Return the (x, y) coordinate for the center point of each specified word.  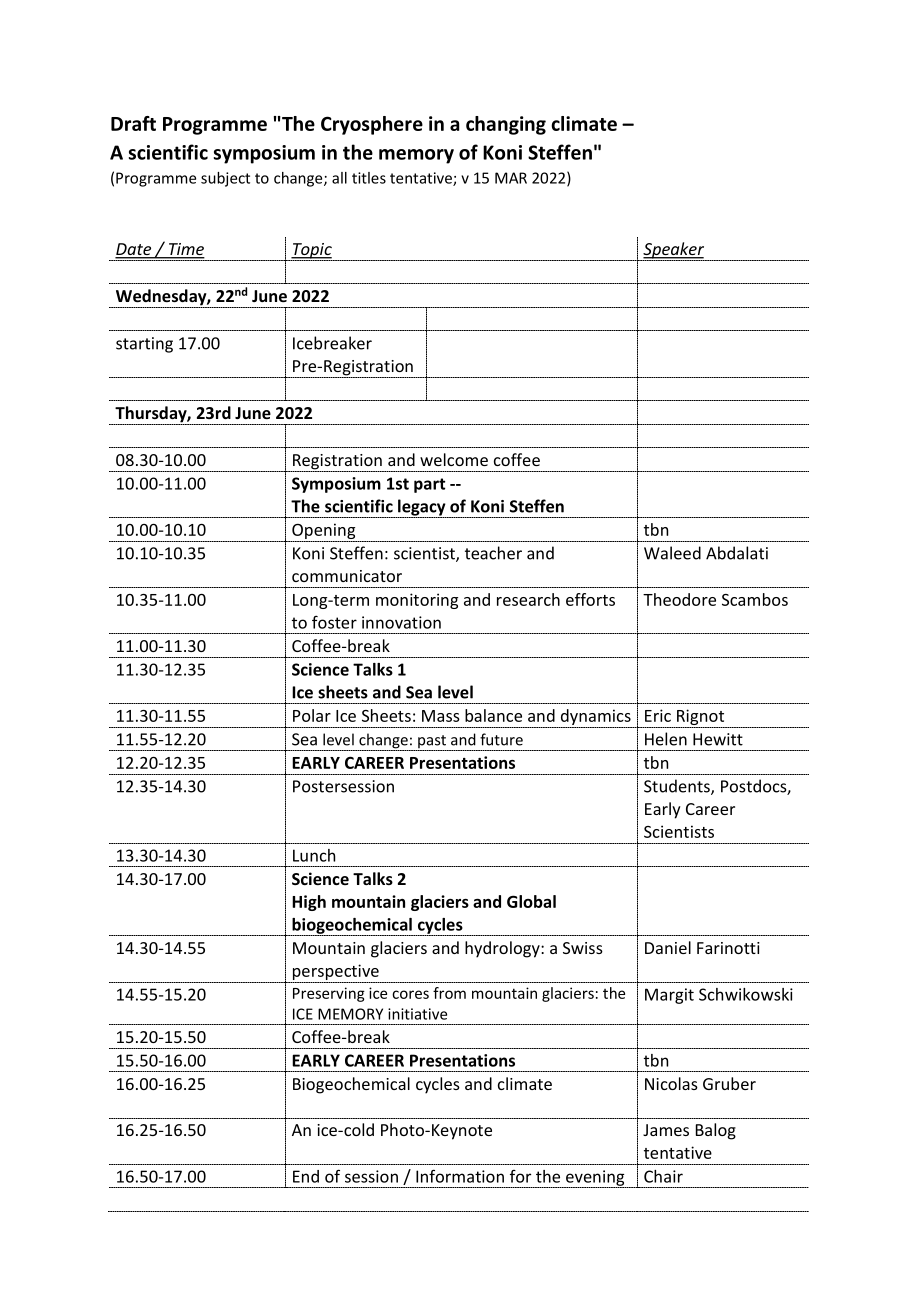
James (666, 1130)
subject (225, 179)
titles (369, 178)
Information (460, 1176)
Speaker (673, 251)
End (306, 1176)
